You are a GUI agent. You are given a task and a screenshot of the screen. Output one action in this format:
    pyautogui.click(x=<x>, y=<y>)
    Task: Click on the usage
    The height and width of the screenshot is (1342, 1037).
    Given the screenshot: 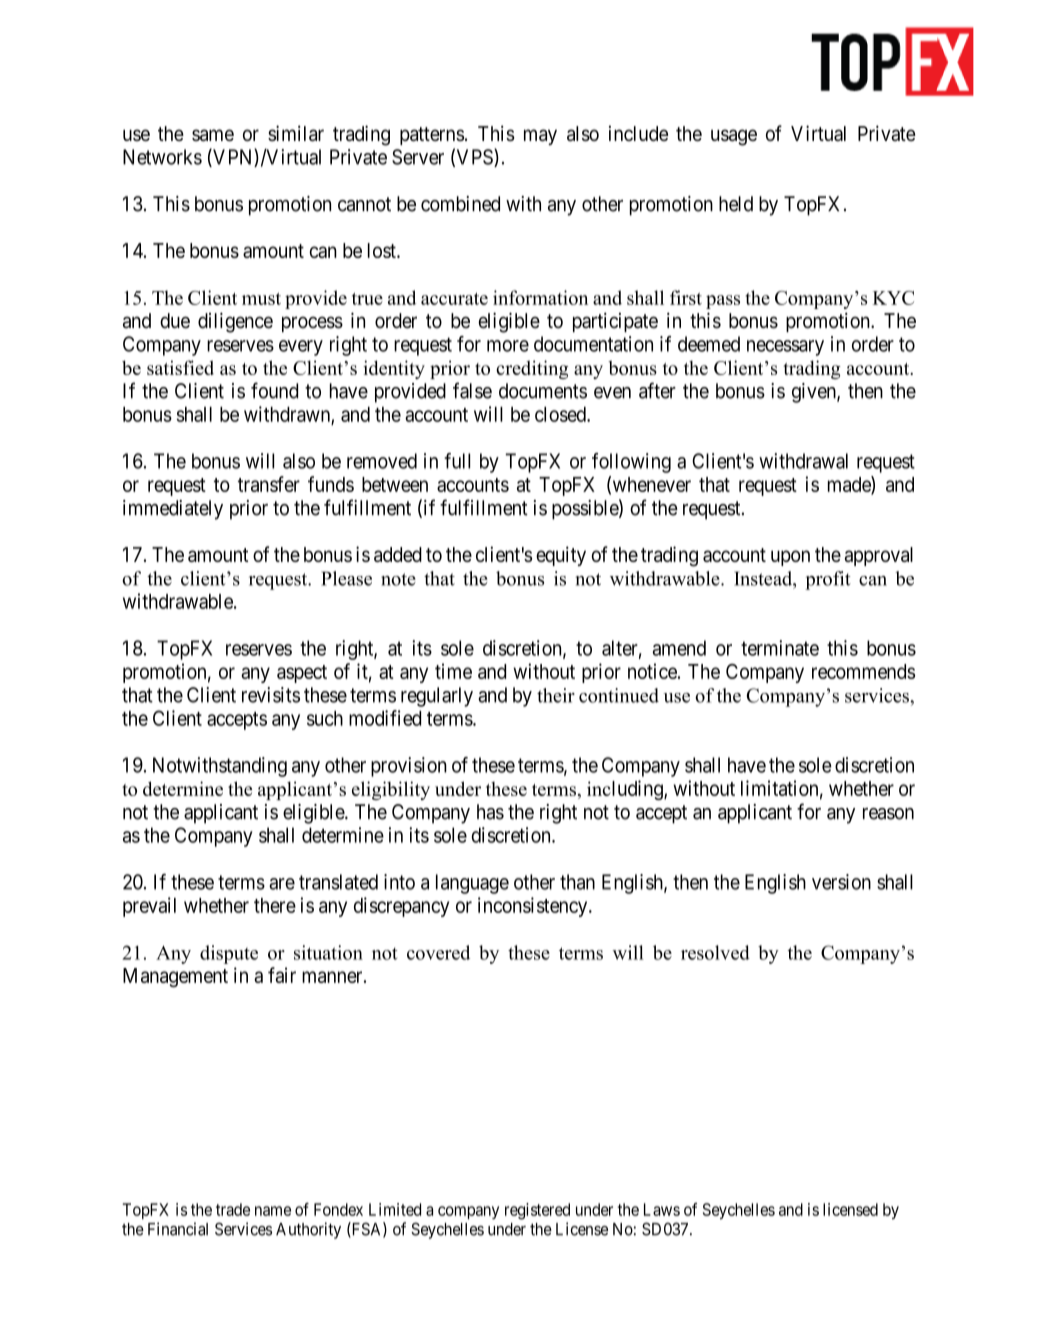 What is the action you would take?
    pyautogui.click(x=734, y=137)
